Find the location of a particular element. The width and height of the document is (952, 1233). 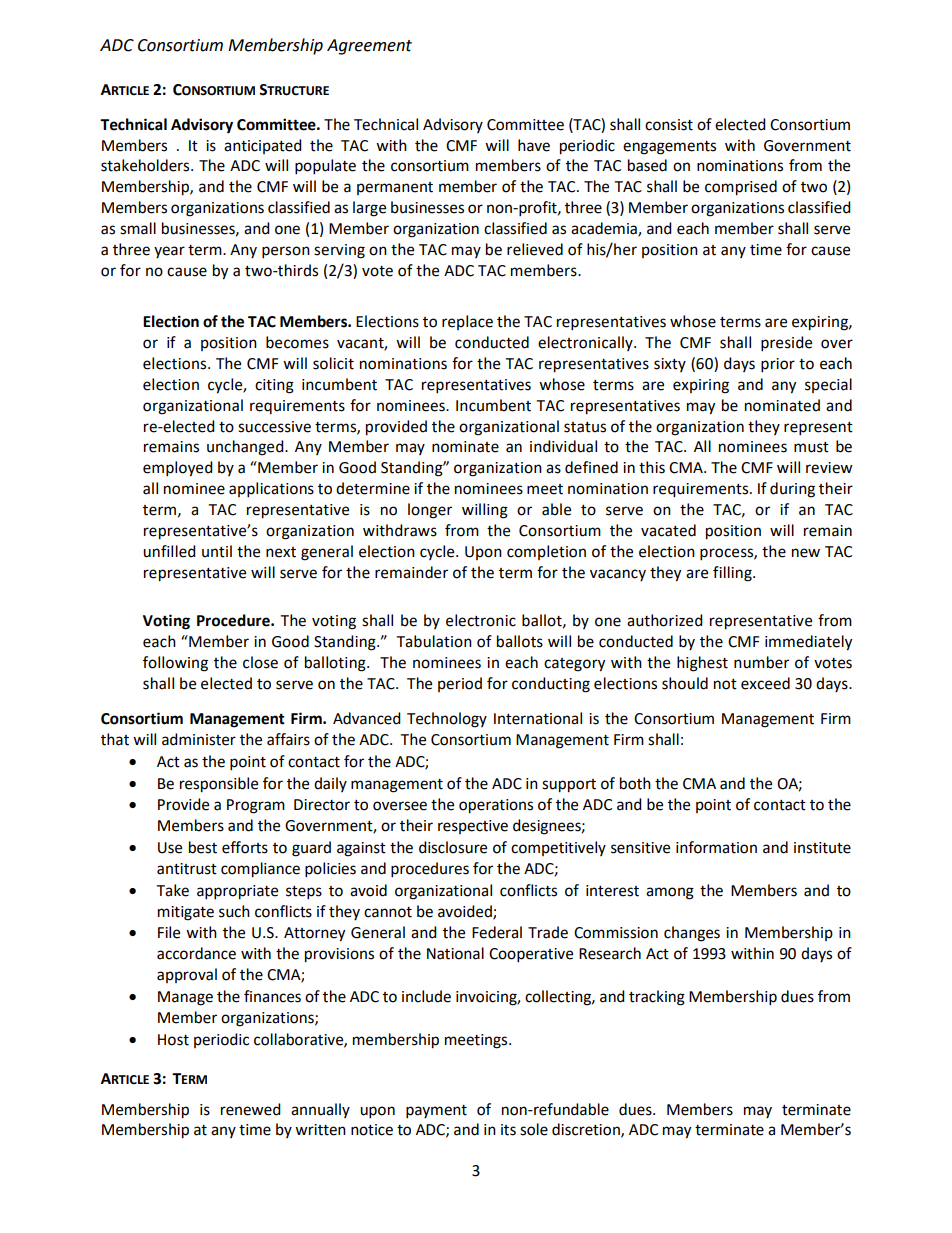

preside is located at coordinates (786, 344).
